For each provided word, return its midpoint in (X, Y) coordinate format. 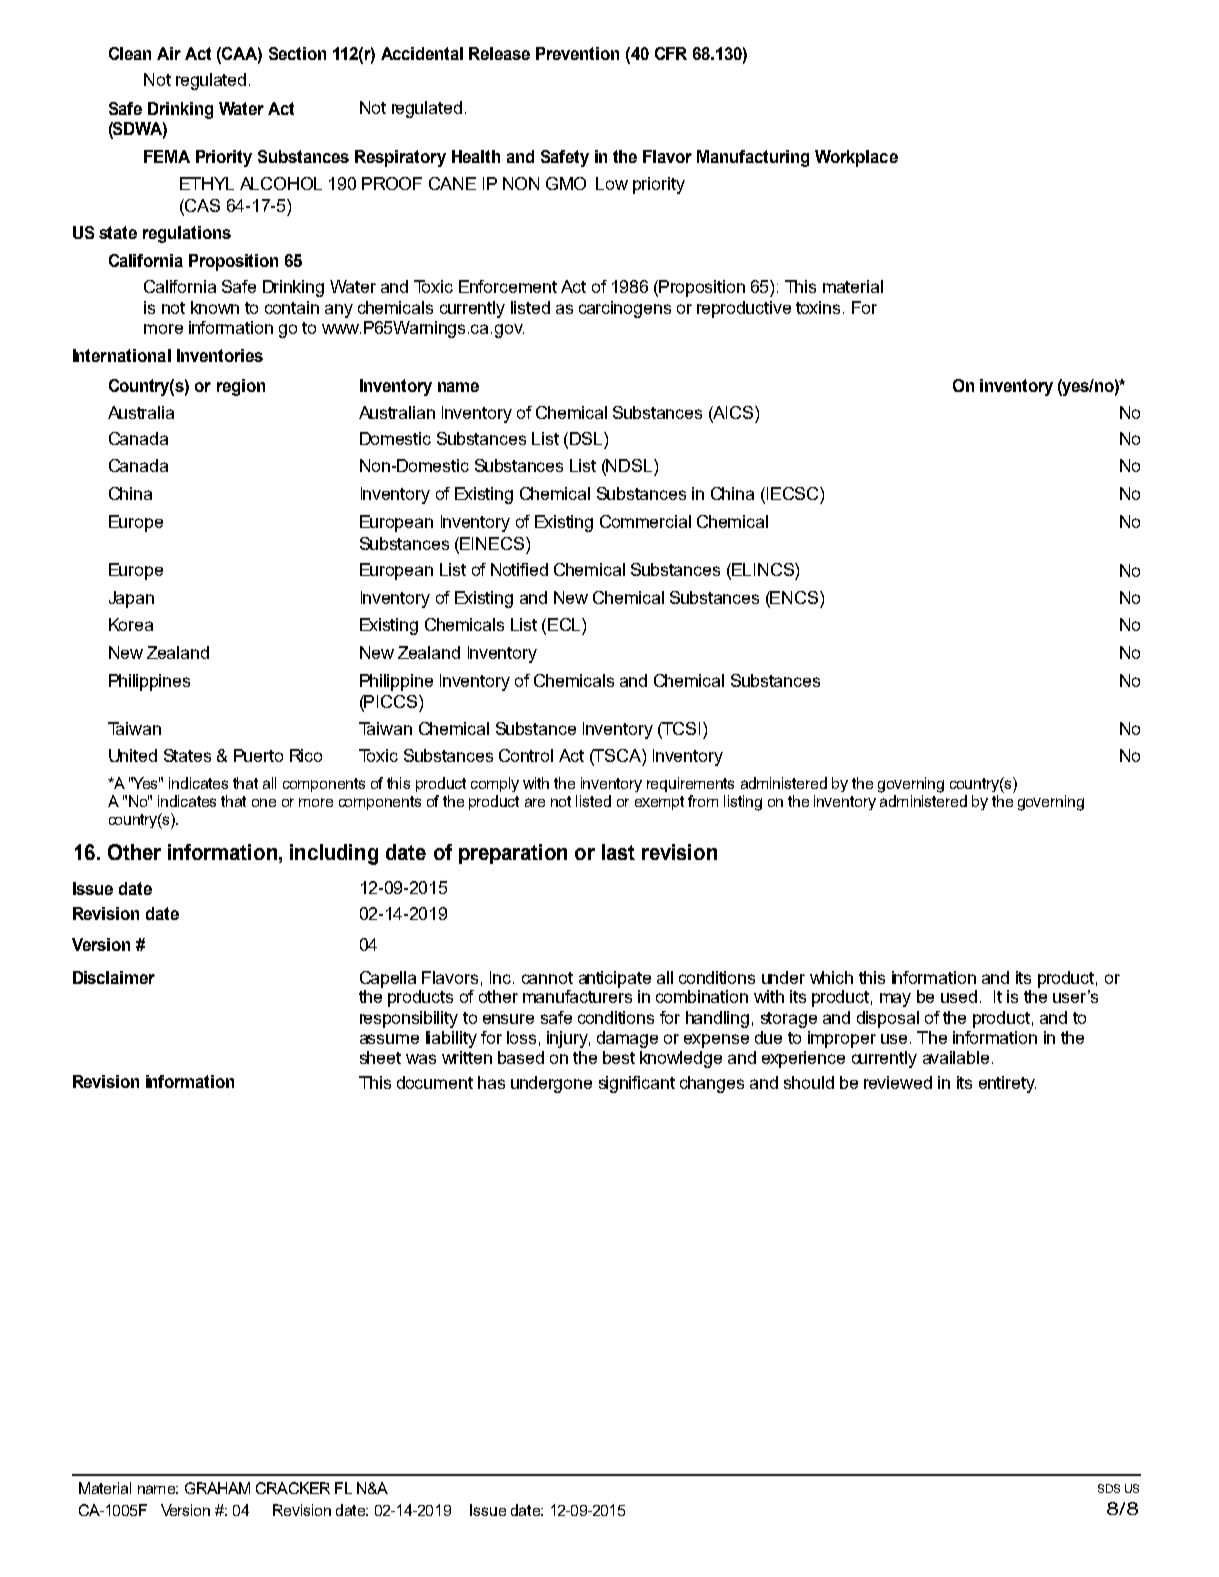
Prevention (577, 53)
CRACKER (293, 1488)
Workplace (856, 158)
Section (297, 53)
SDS (1109, 1488)
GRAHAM (217, 1488)
